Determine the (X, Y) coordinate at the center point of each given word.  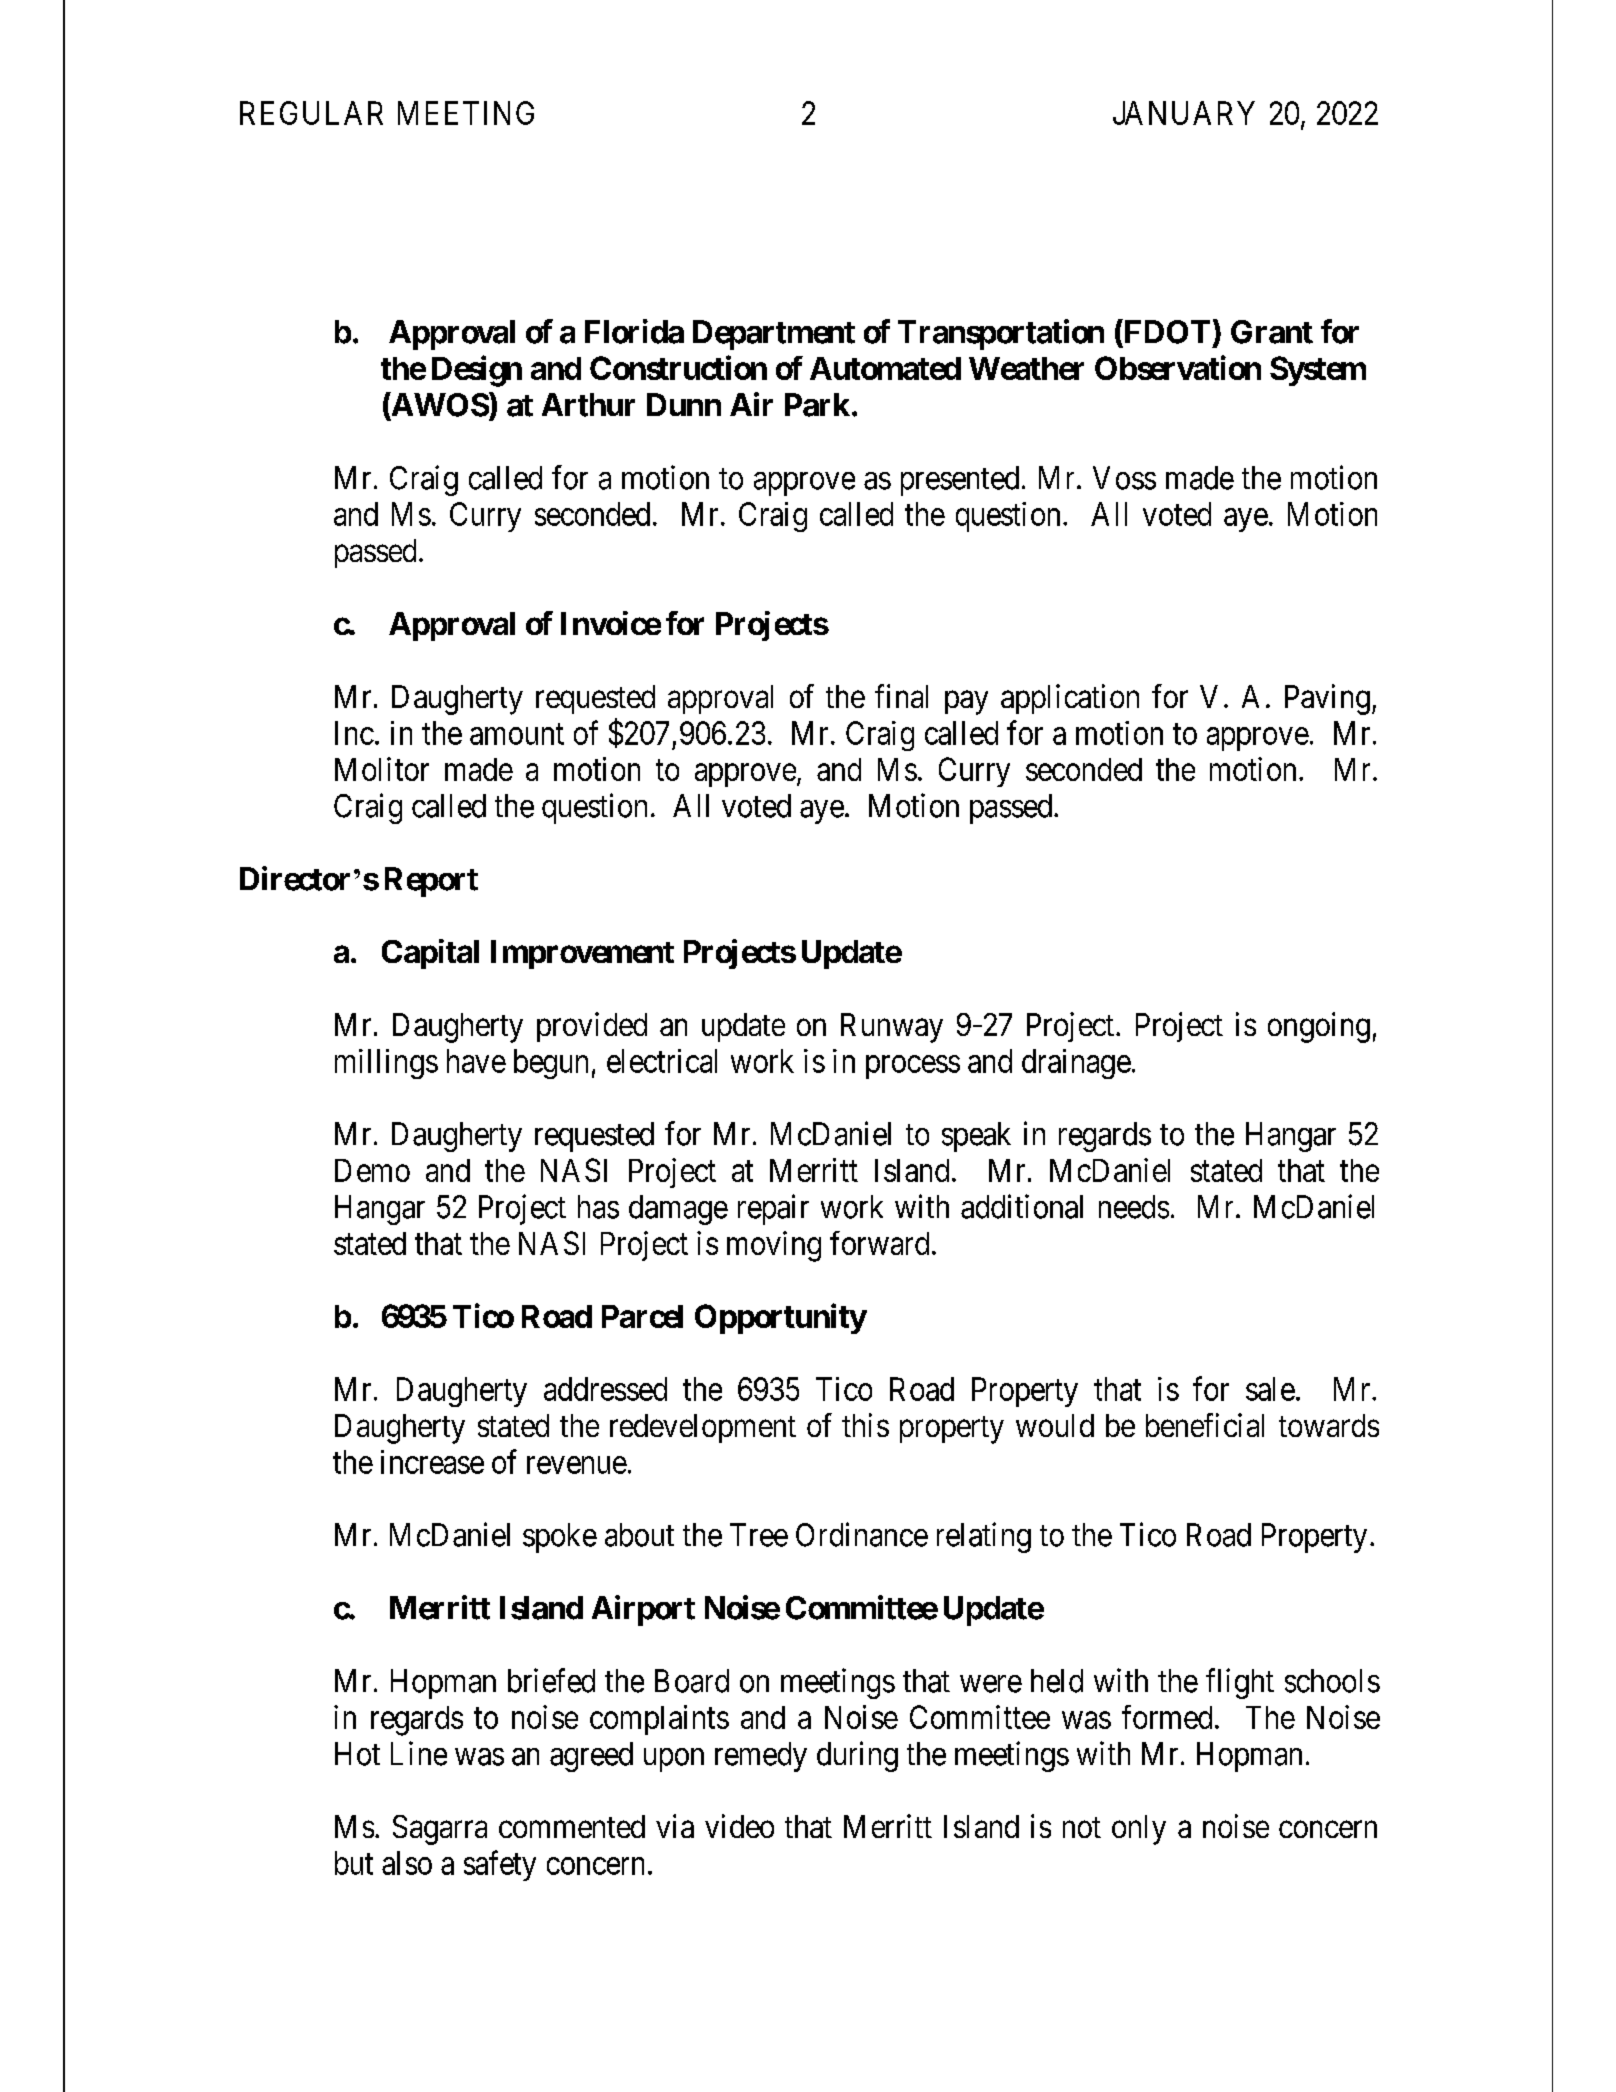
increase (432, 1462)
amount (517, 734)
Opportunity (780, 1318)
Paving (1327, 699)
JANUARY (1184, 113)
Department (774, 335)
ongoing (1319, 1027)
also (407, 1863)
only (1139, 1830)
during (857, 1756)
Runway (892, 1028)
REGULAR (311, 113)
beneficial (1205, 1425)
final (901, 696)
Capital (430, 954)
